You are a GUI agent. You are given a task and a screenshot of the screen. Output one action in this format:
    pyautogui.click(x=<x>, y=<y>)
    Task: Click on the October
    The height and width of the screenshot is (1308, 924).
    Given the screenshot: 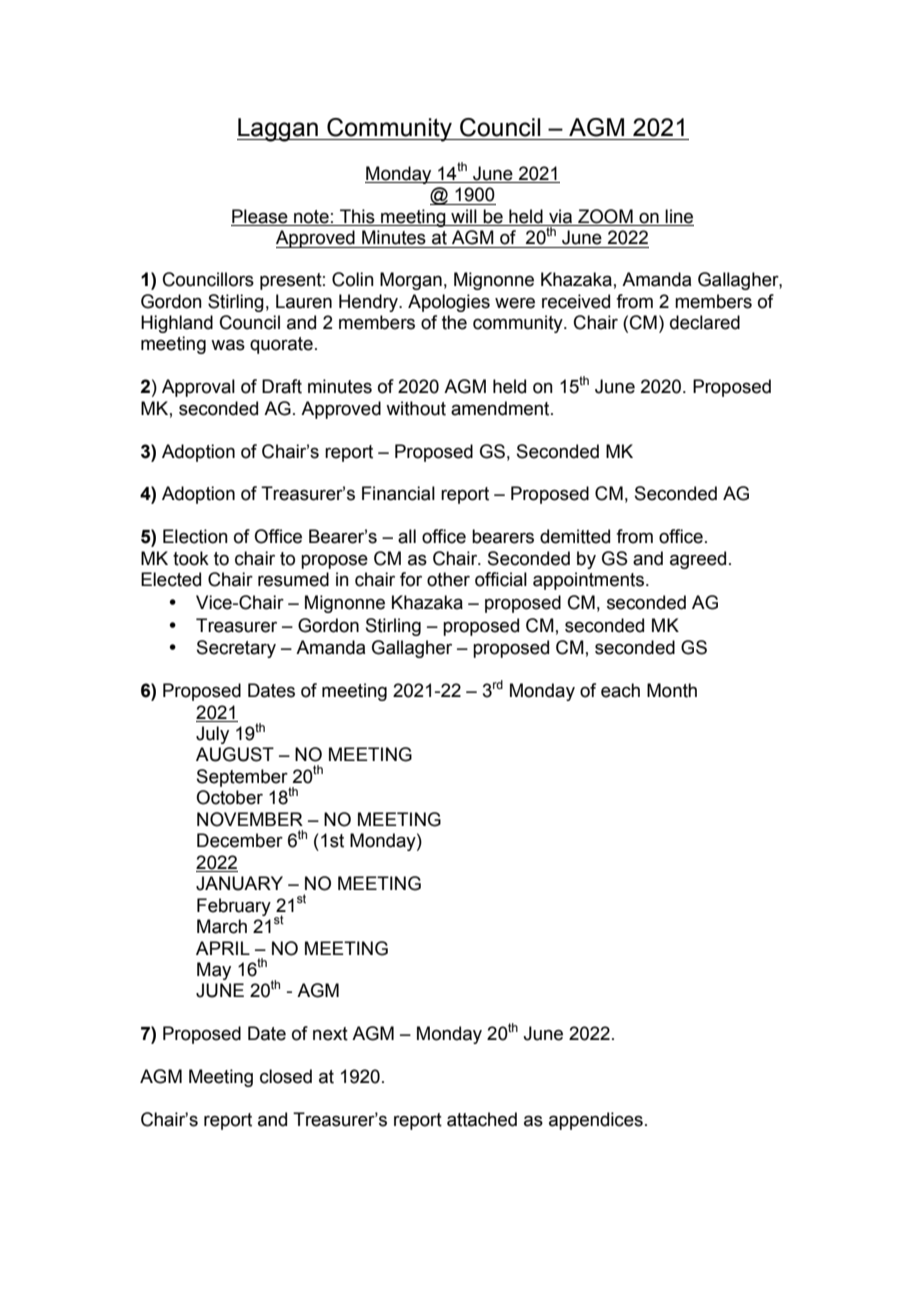 What is the action you would take?
    pyautogui.click(x=229, y=797)
